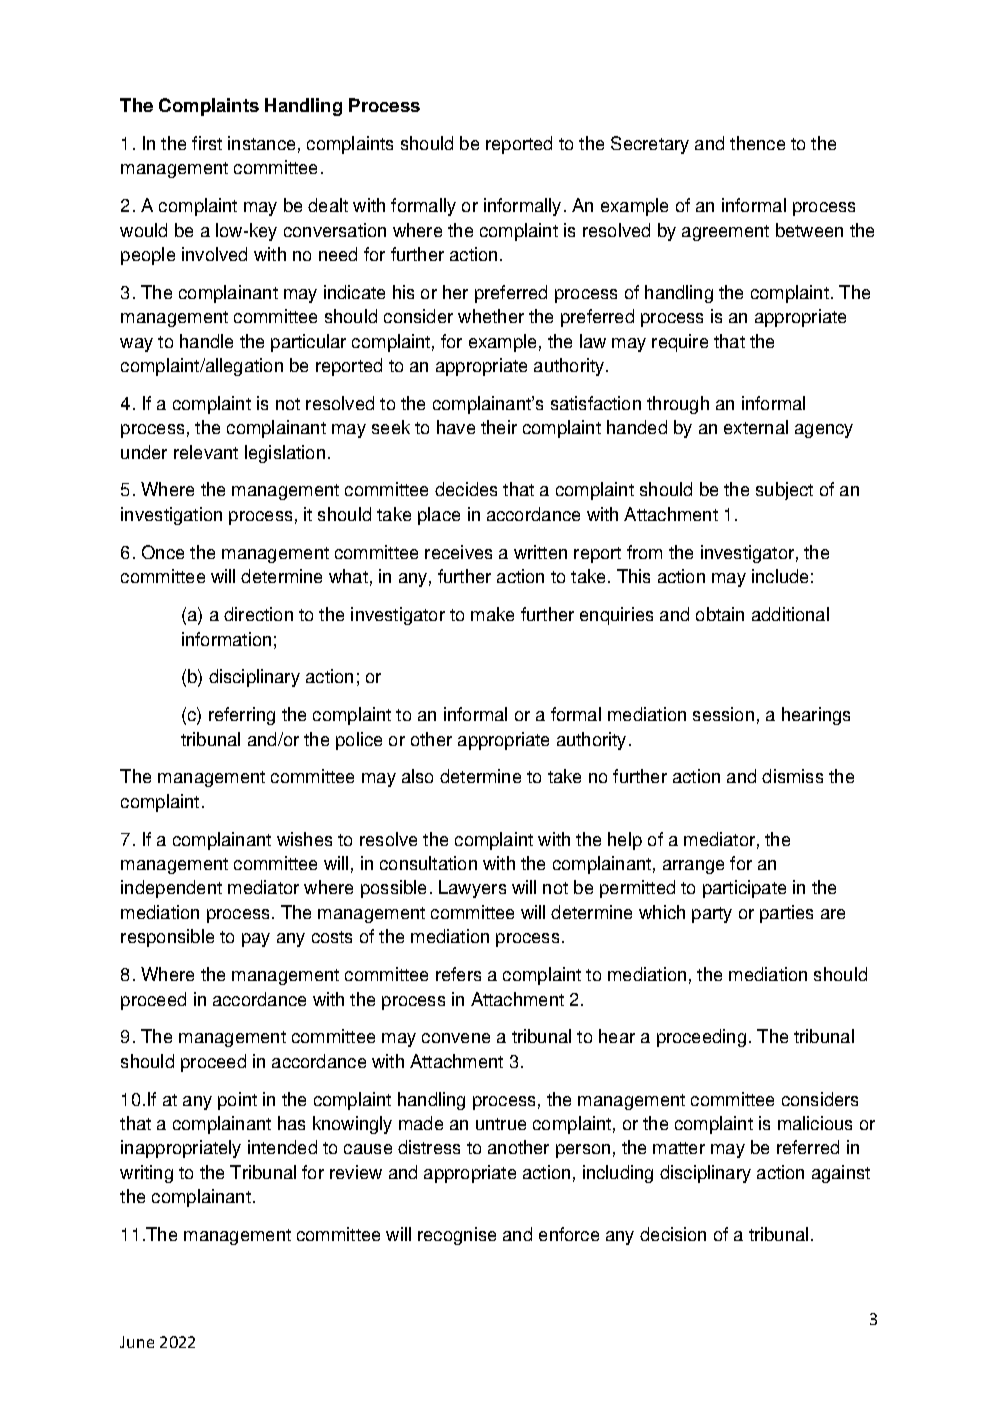 Image resolution: width=999 pixels, height=1413 pixels. I want to click on relevant, so click(206, 452).
